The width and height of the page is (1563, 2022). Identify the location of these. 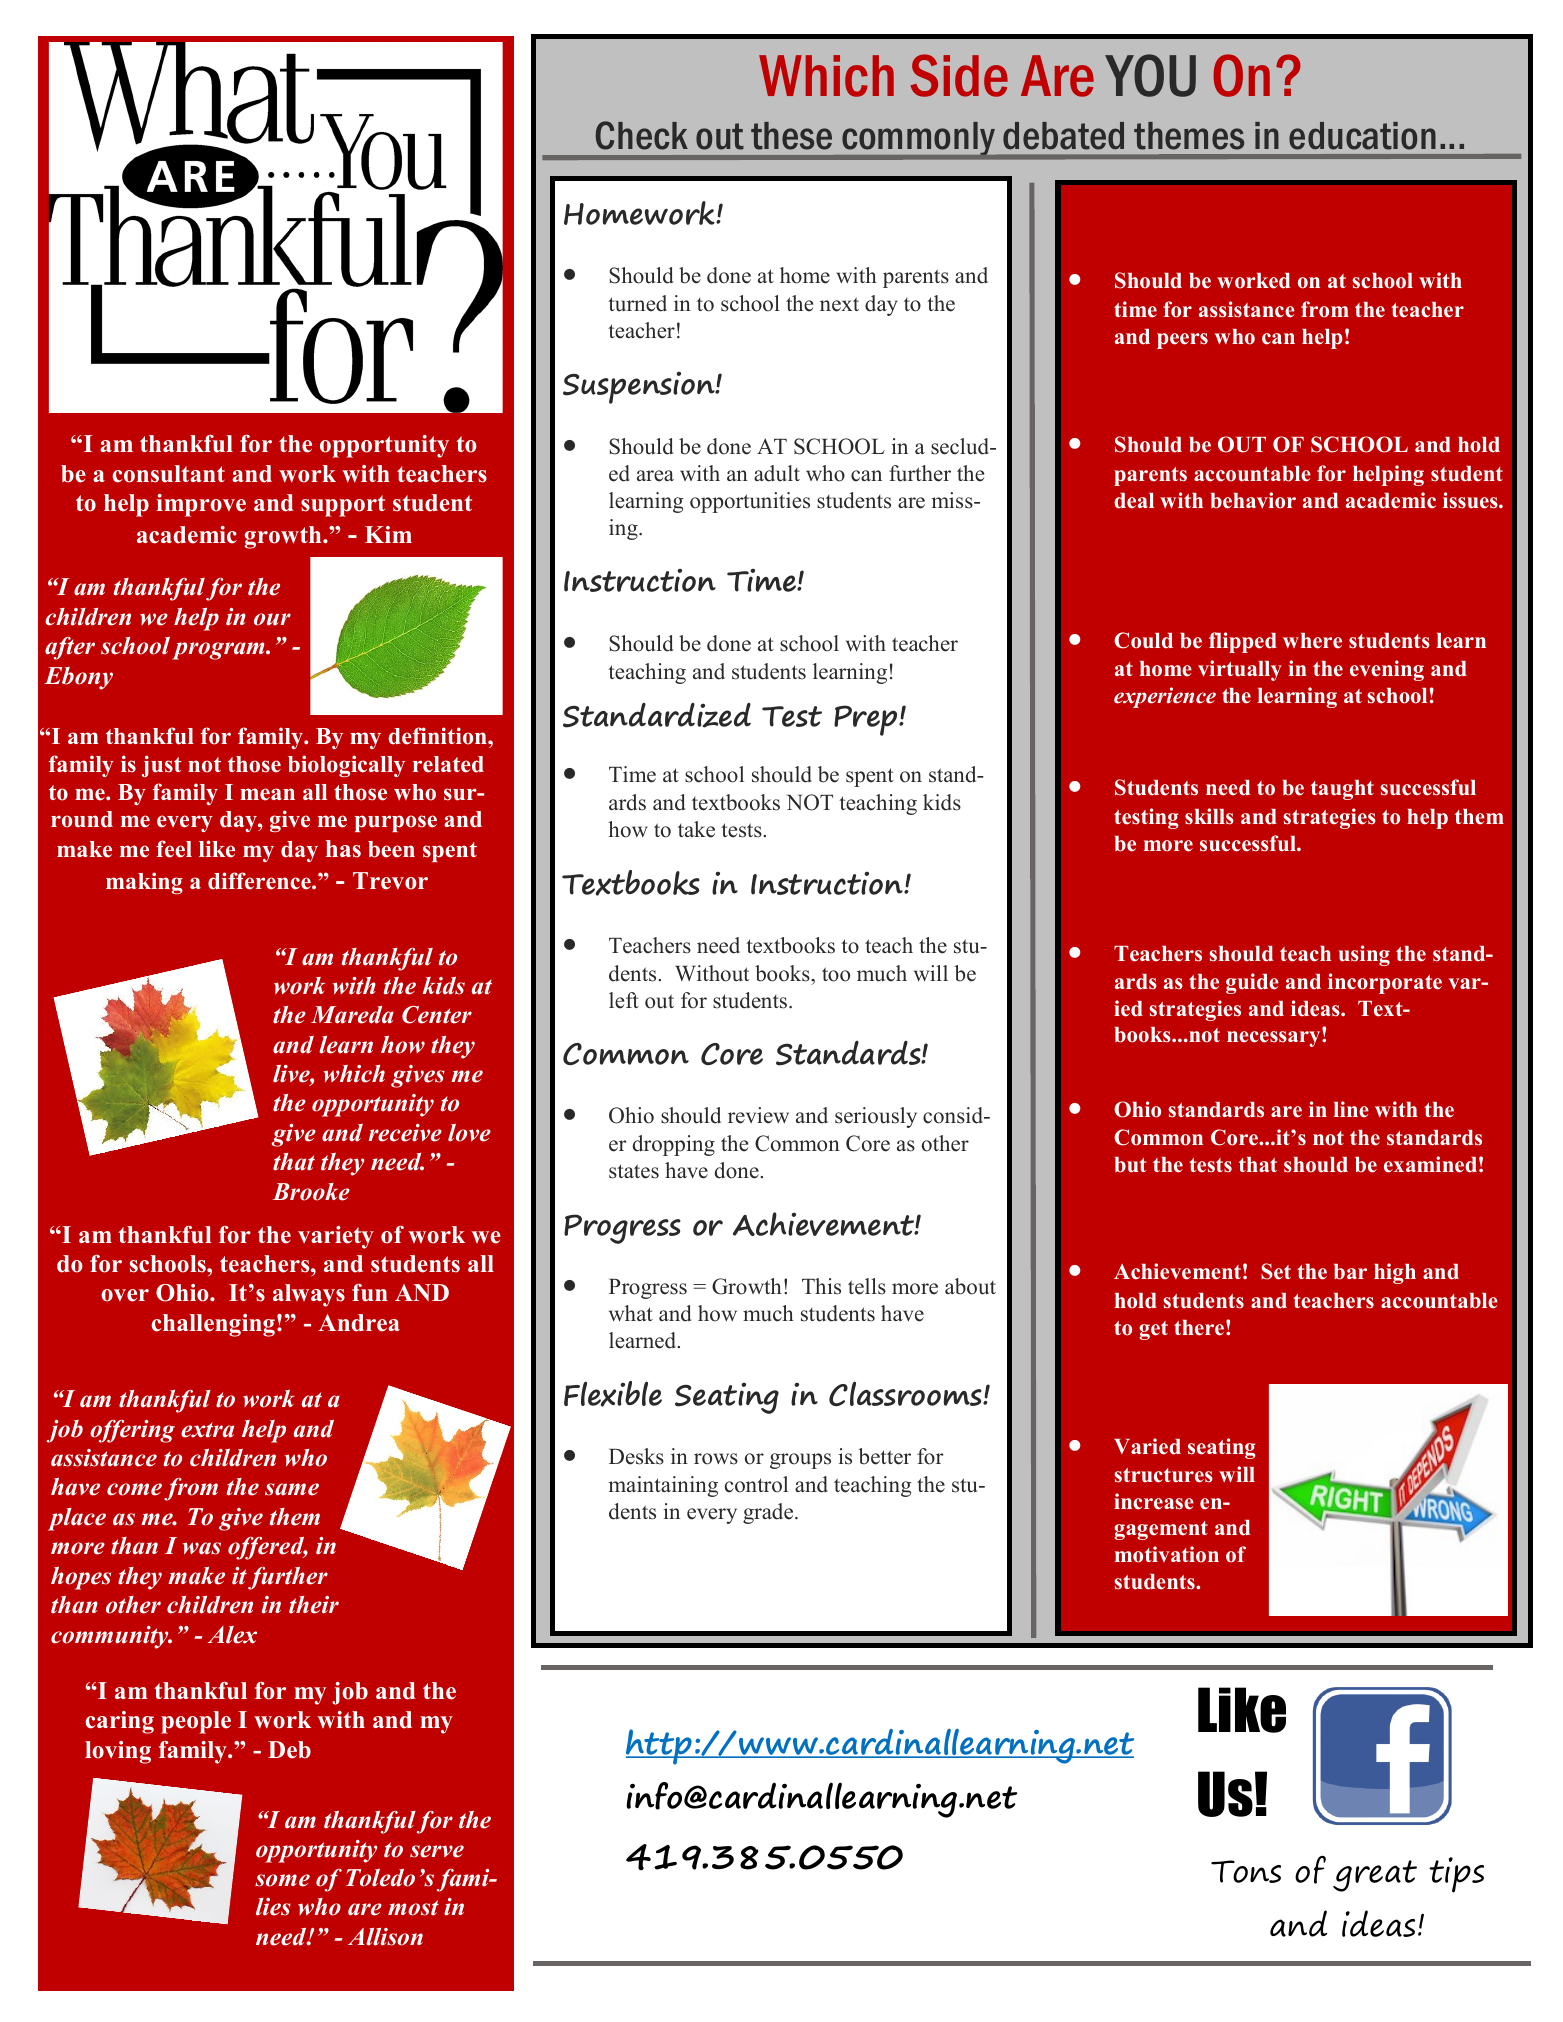
(791, 136).
